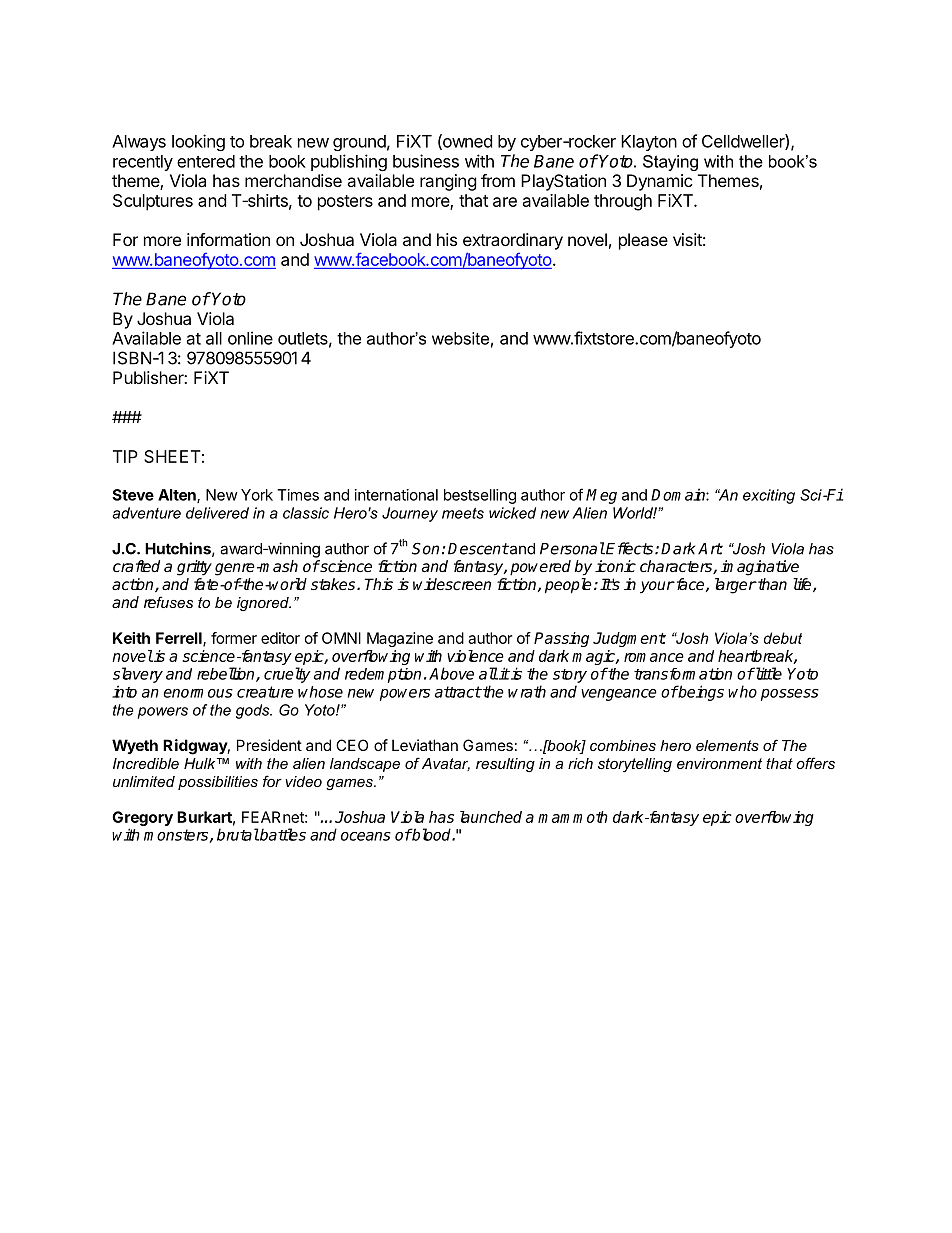 The image size is (952, 1233). Describe the element at coordinates (250, 338) in the document. I see `online` at that location.
